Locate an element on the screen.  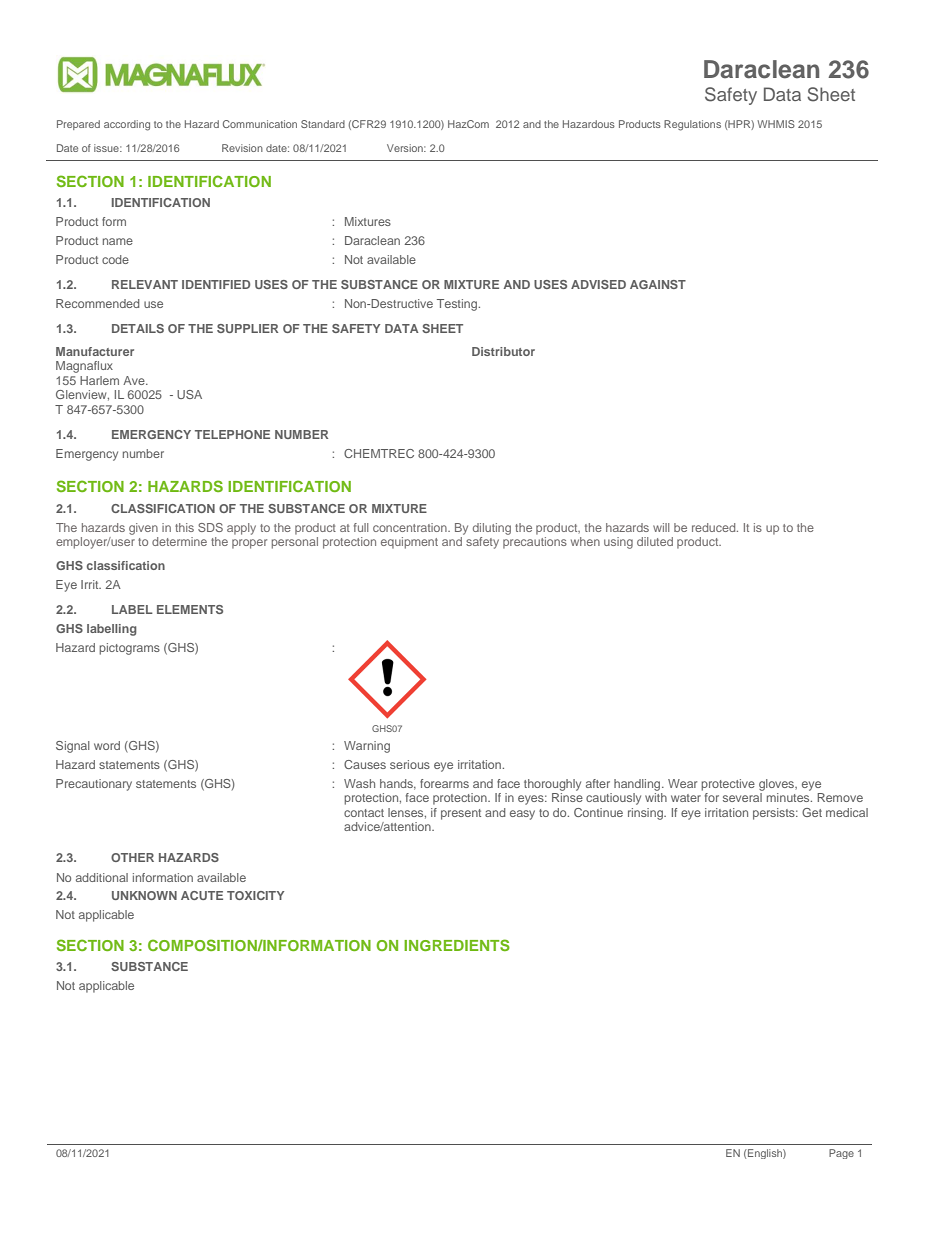
Standard is located at coordinates (323, 124).
